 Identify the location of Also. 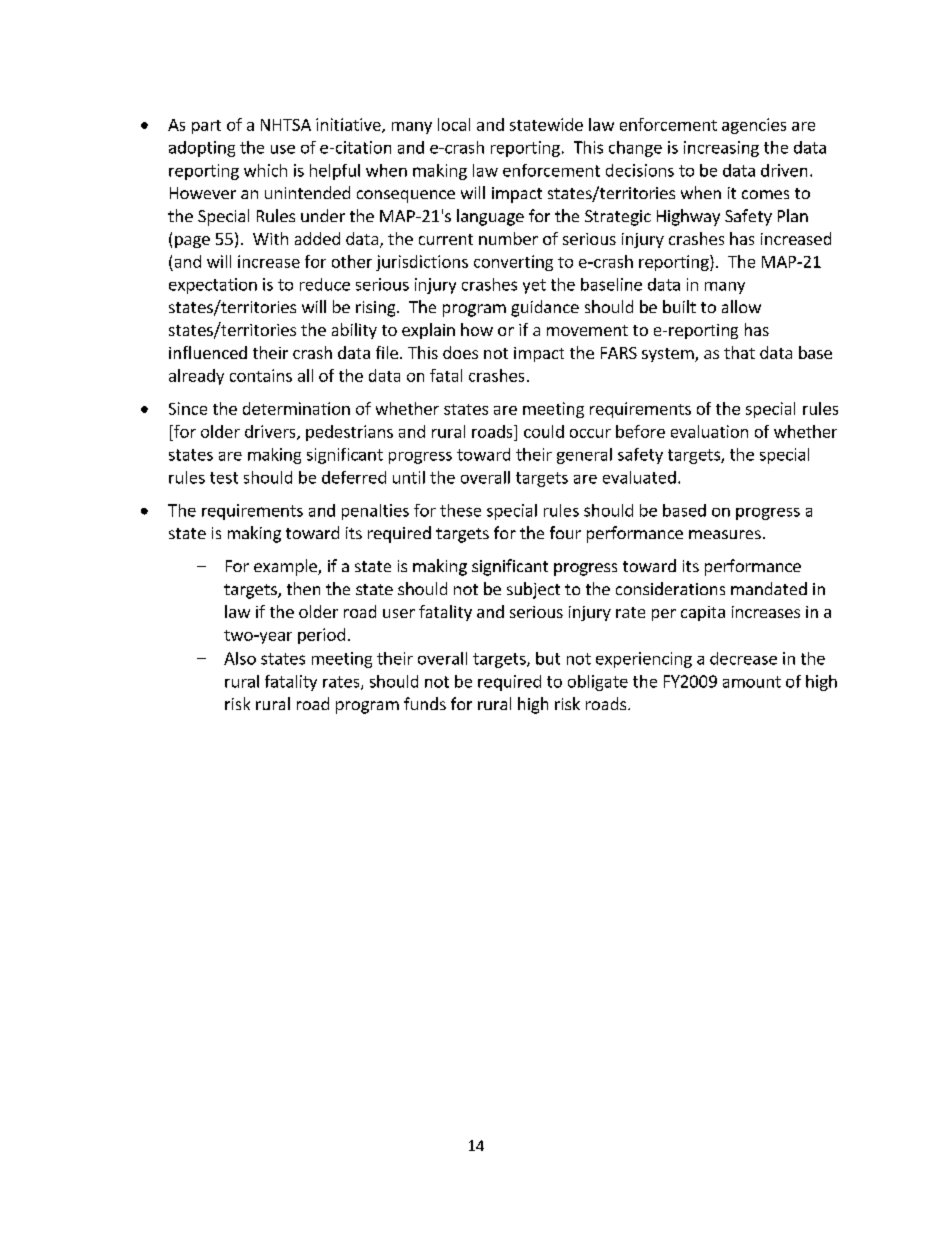
(240, 658).
